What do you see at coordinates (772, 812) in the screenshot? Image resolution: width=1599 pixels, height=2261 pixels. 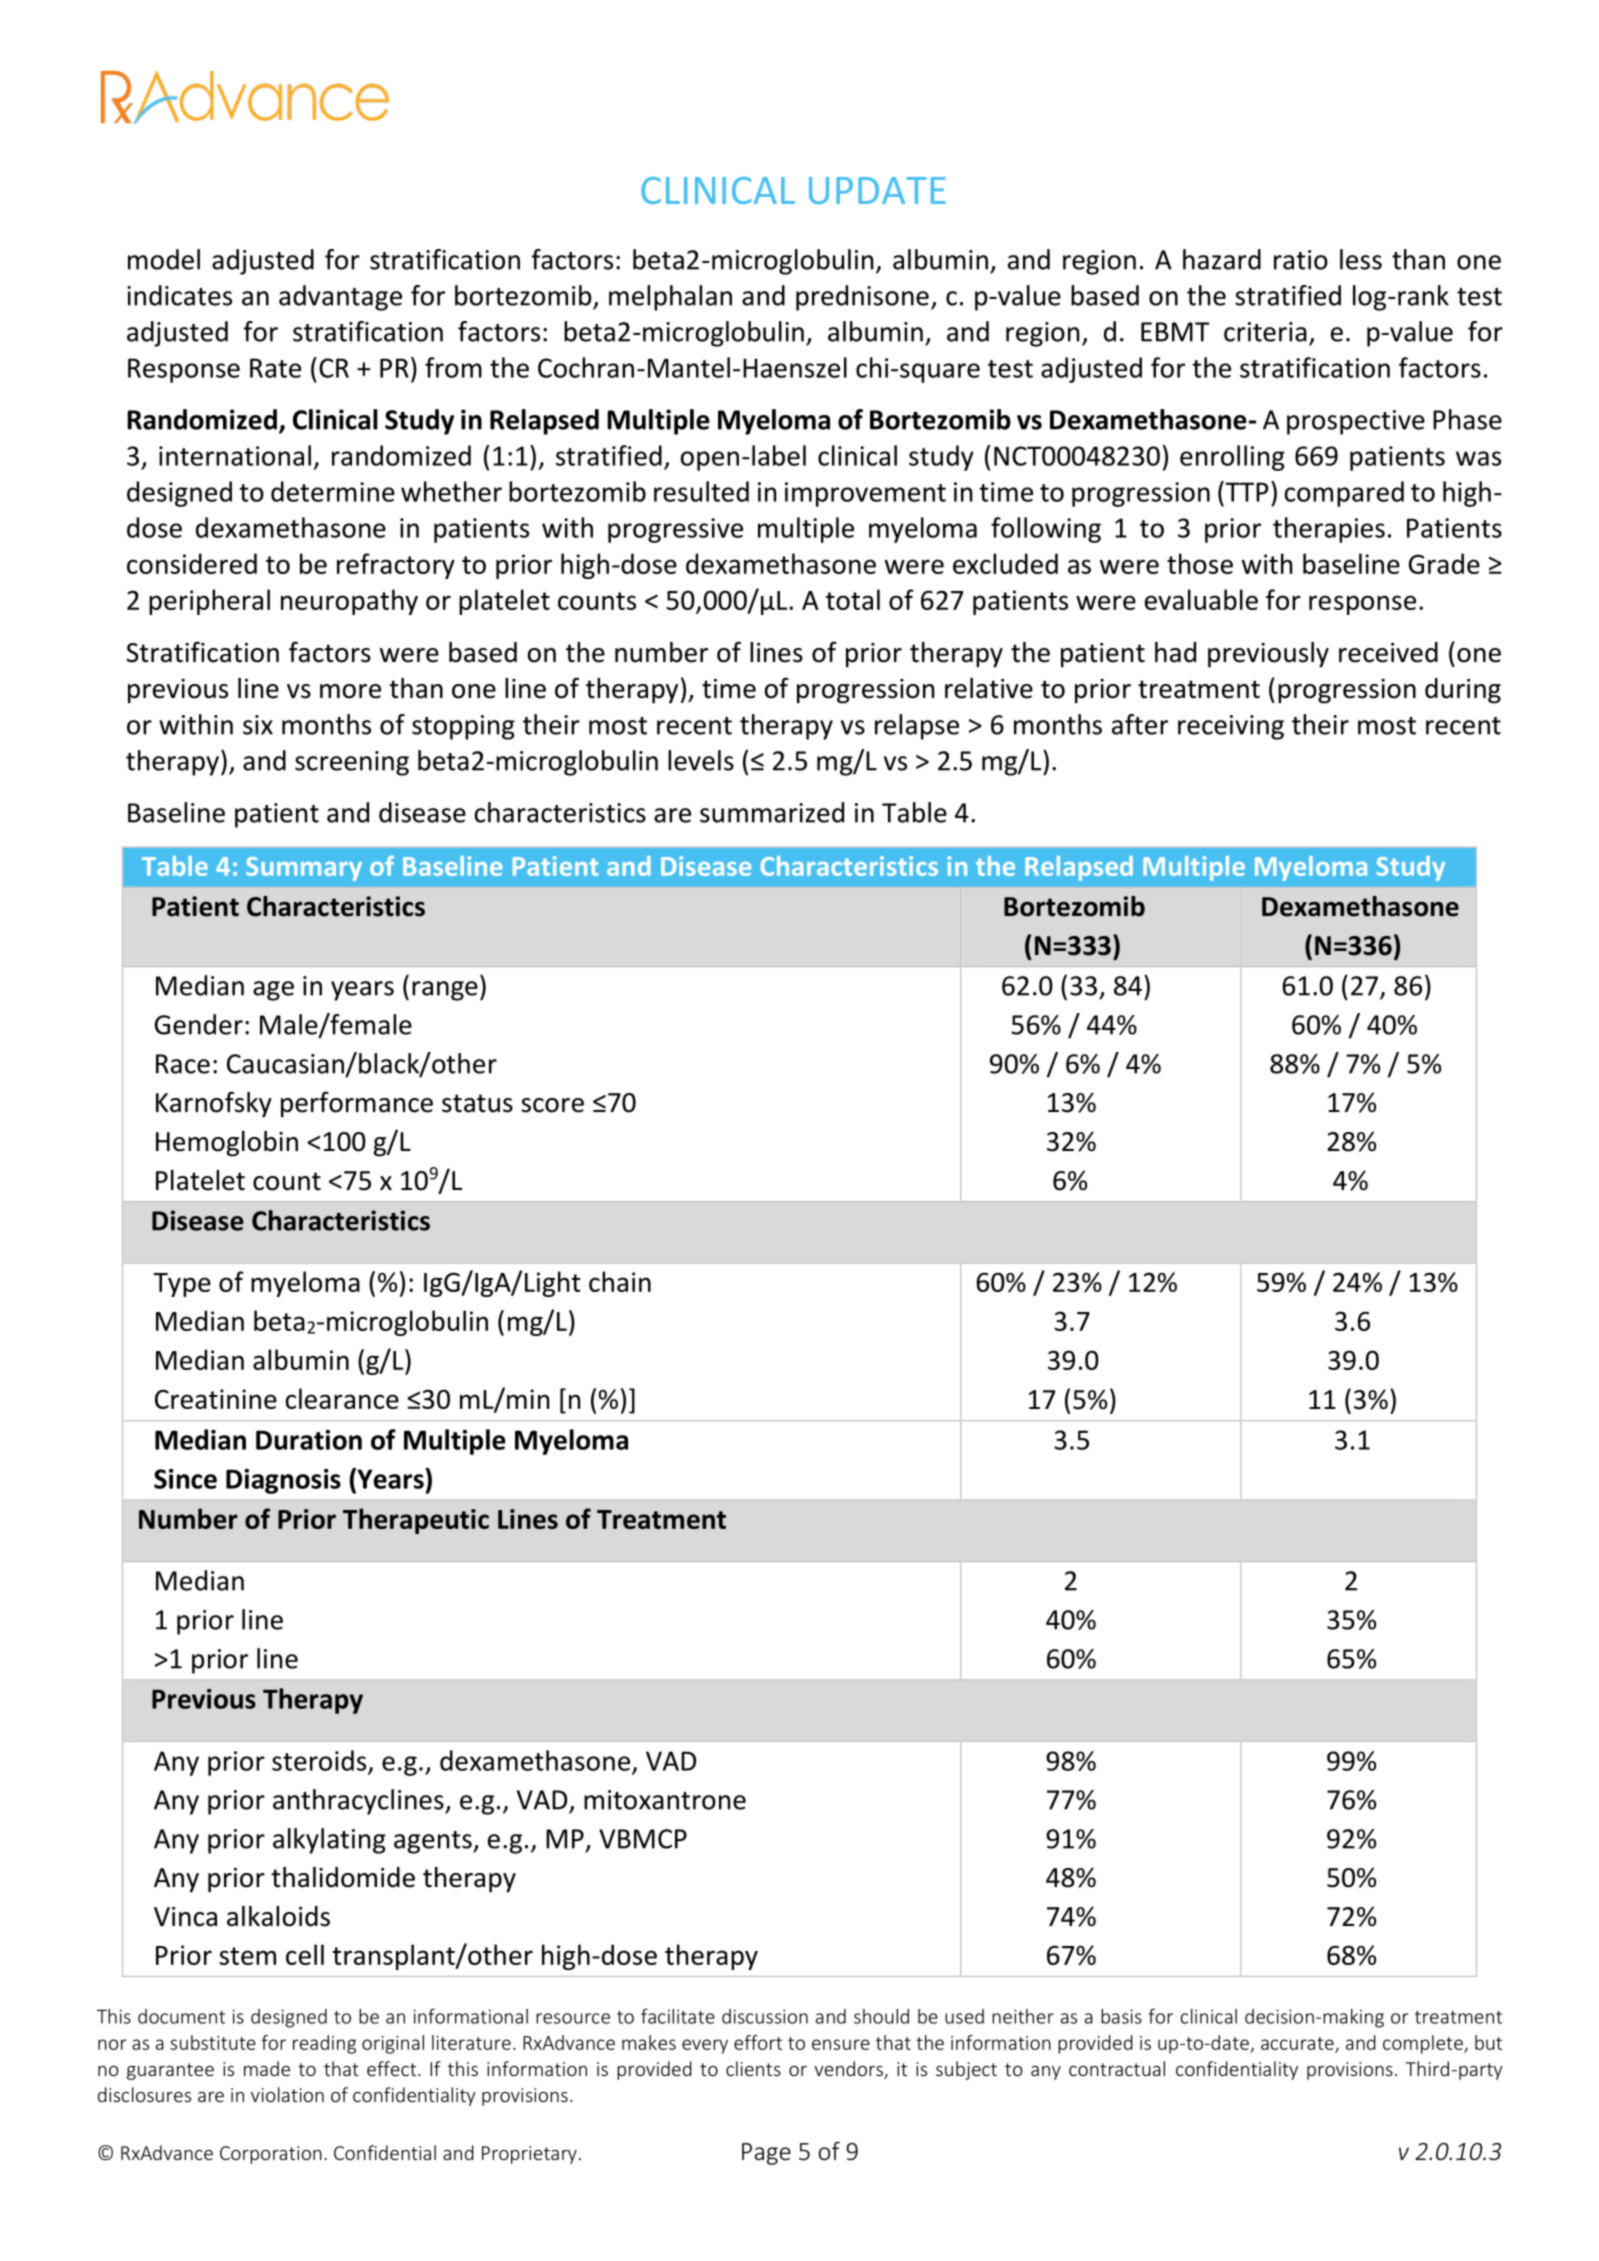 I see `summarized` at bounding box center [772, 812].
